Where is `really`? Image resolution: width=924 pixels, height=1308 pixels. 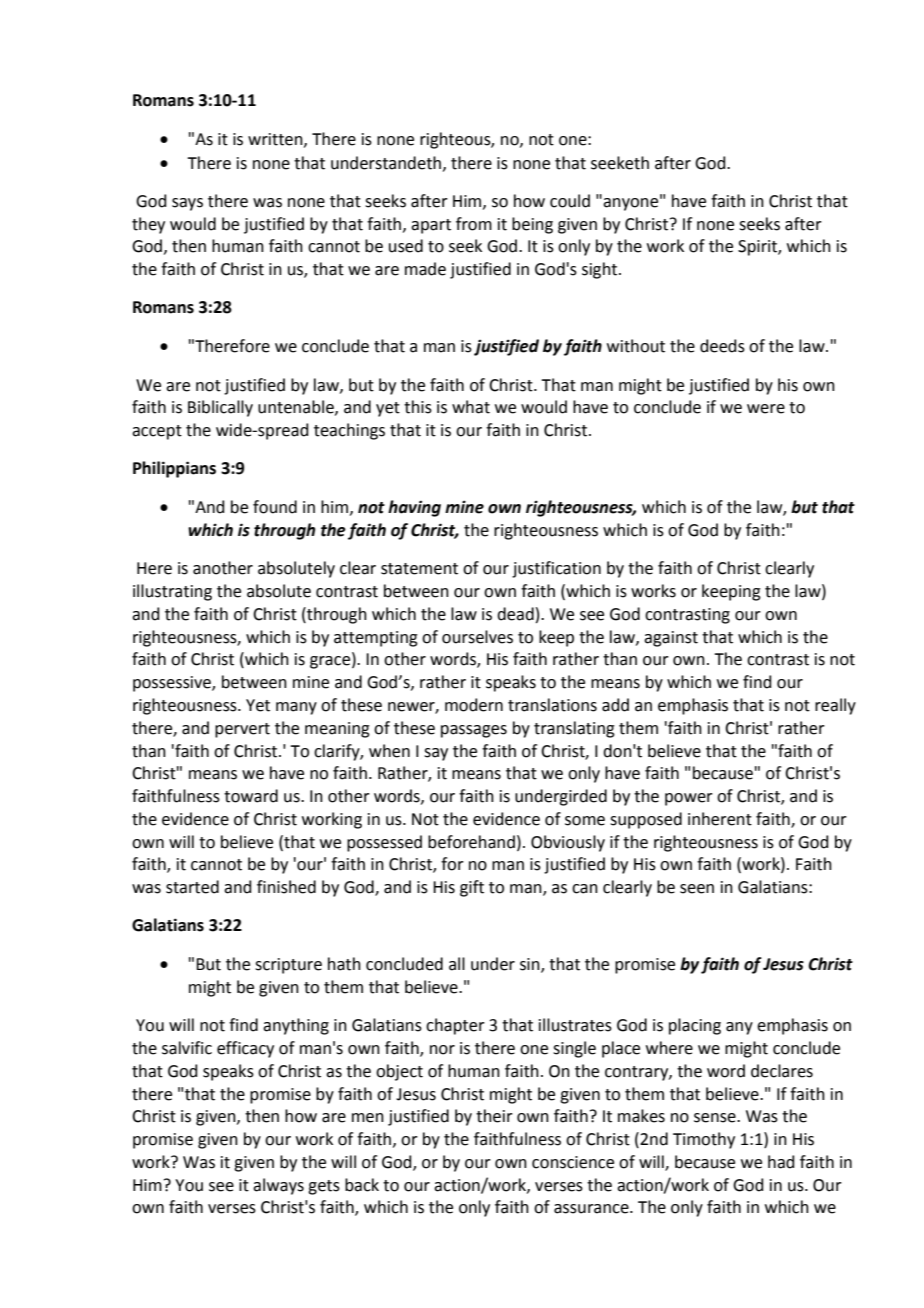 really is located at coordinates (835, 706).
